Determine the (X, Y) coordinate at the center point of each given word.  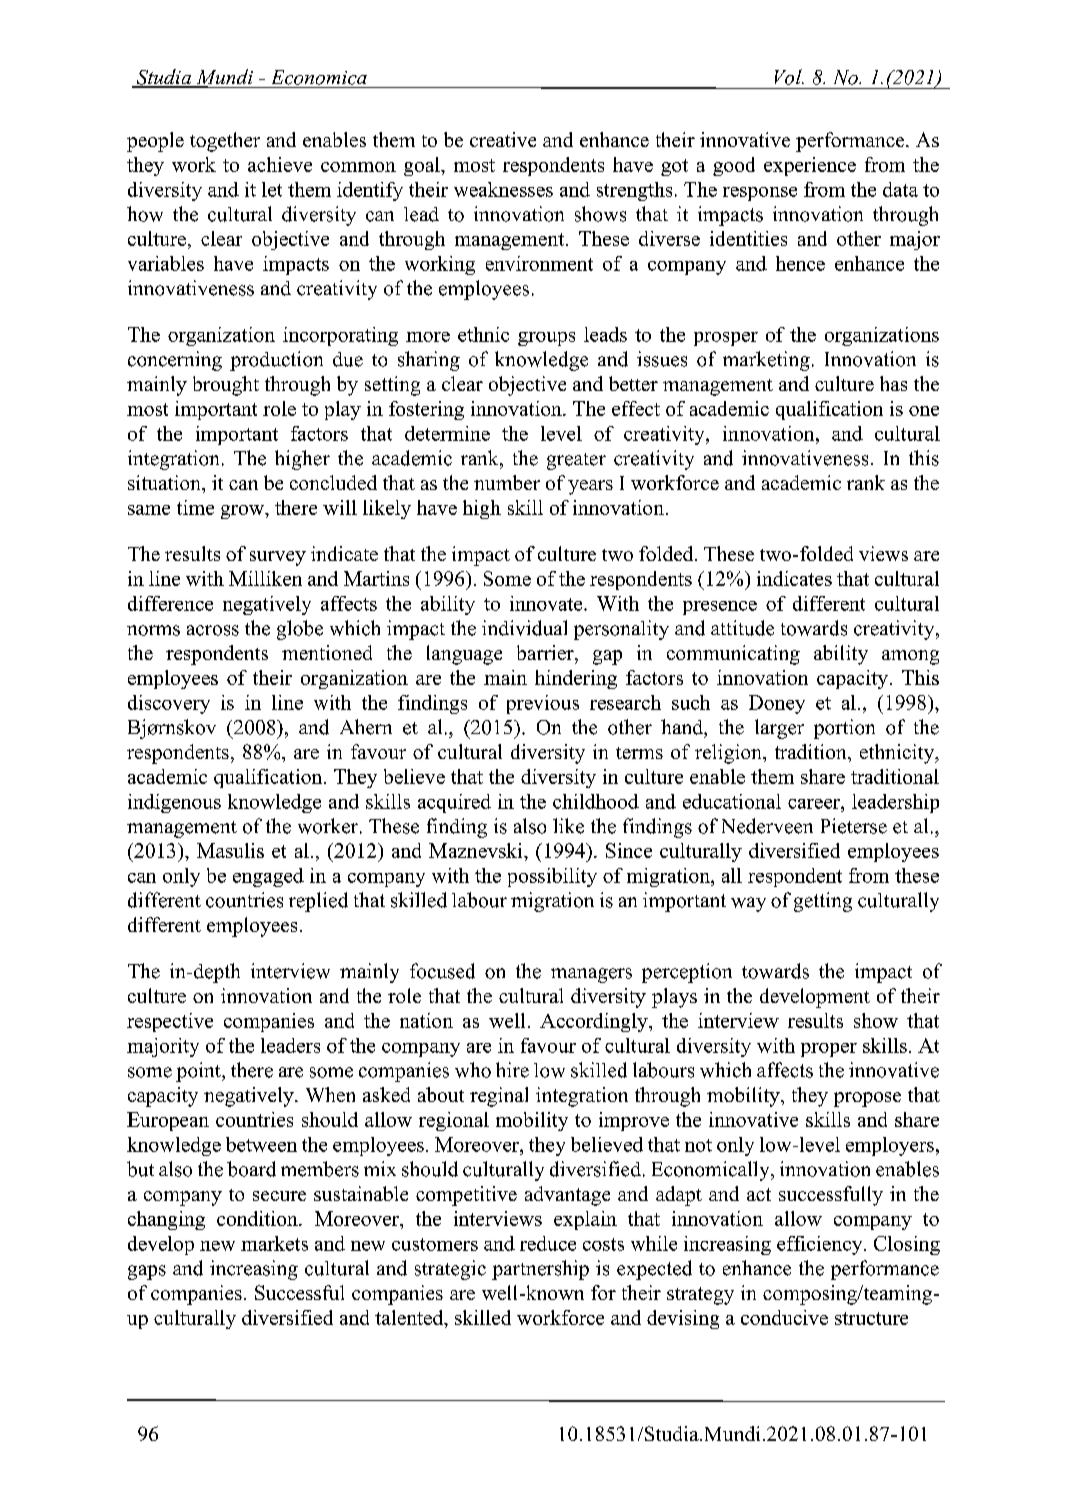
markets (274, 1243)
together (225, 142)
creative (503, 139)
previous (543, 704)
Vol (789, 77)
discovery (169, 704)
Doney (777, 704)
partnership (540, 1270)
